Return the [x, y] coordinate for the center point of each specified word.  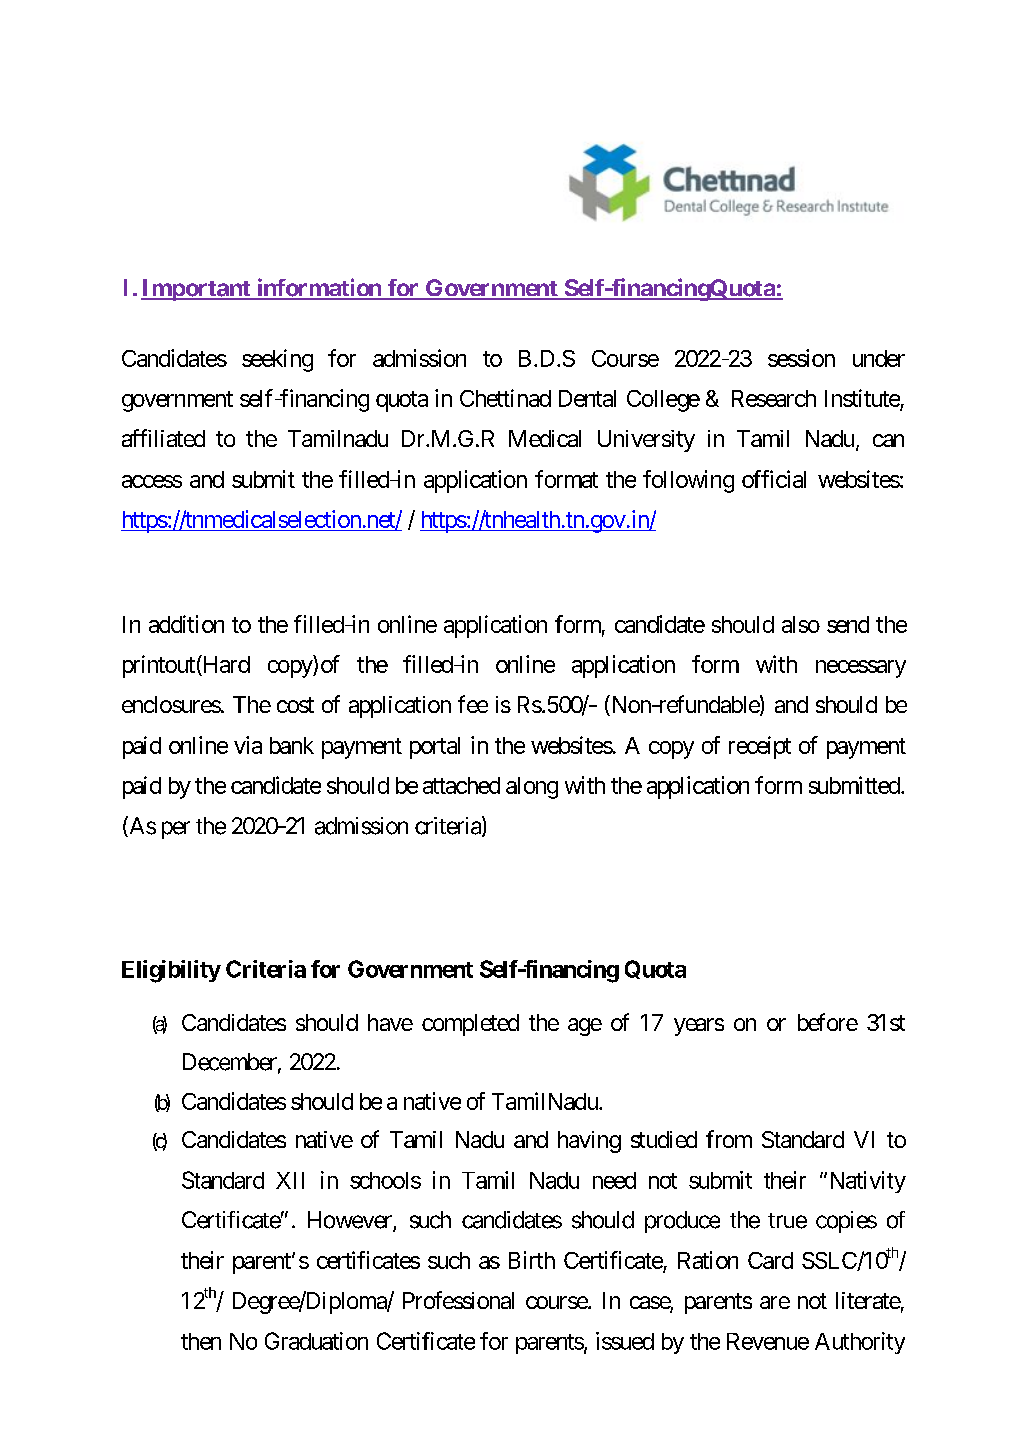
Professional [458, 1300]
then [201, 1341]
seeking [277, 360]
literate [868, 1300]
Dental [587, 398]
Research [774, 398]
